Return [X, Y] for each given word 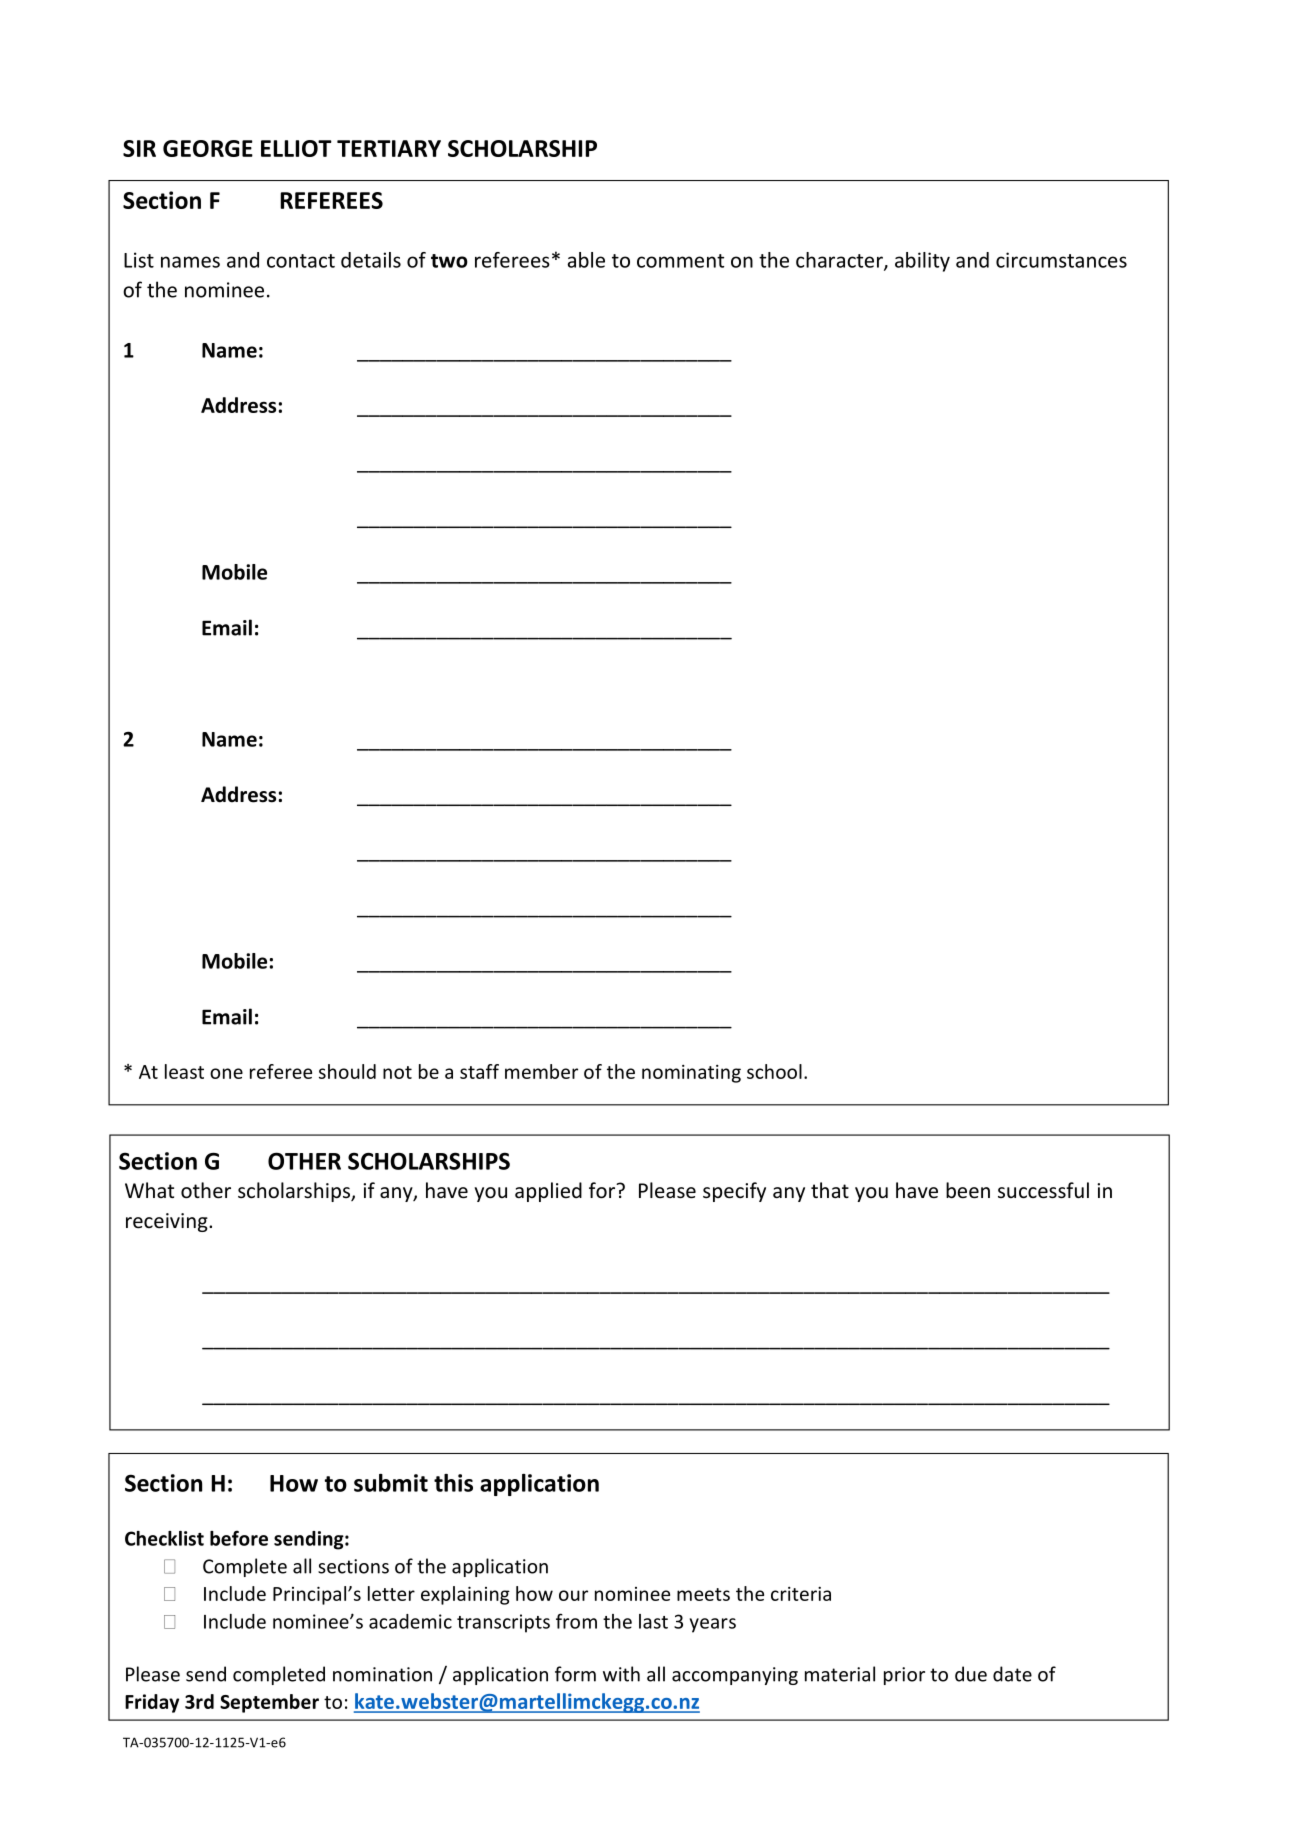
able [586, 260]
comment [680, 261]
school [774, 1071]
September [269, 1703]
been [968, 1190]
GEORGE [208, 148]
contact [301, 261]
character [840, 261]
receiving [168, 1222]
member [541, 1071]
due [971, 1674]
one [226, 1073]
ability [922, 262]
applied [548, 1192]
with [621, 1674]
